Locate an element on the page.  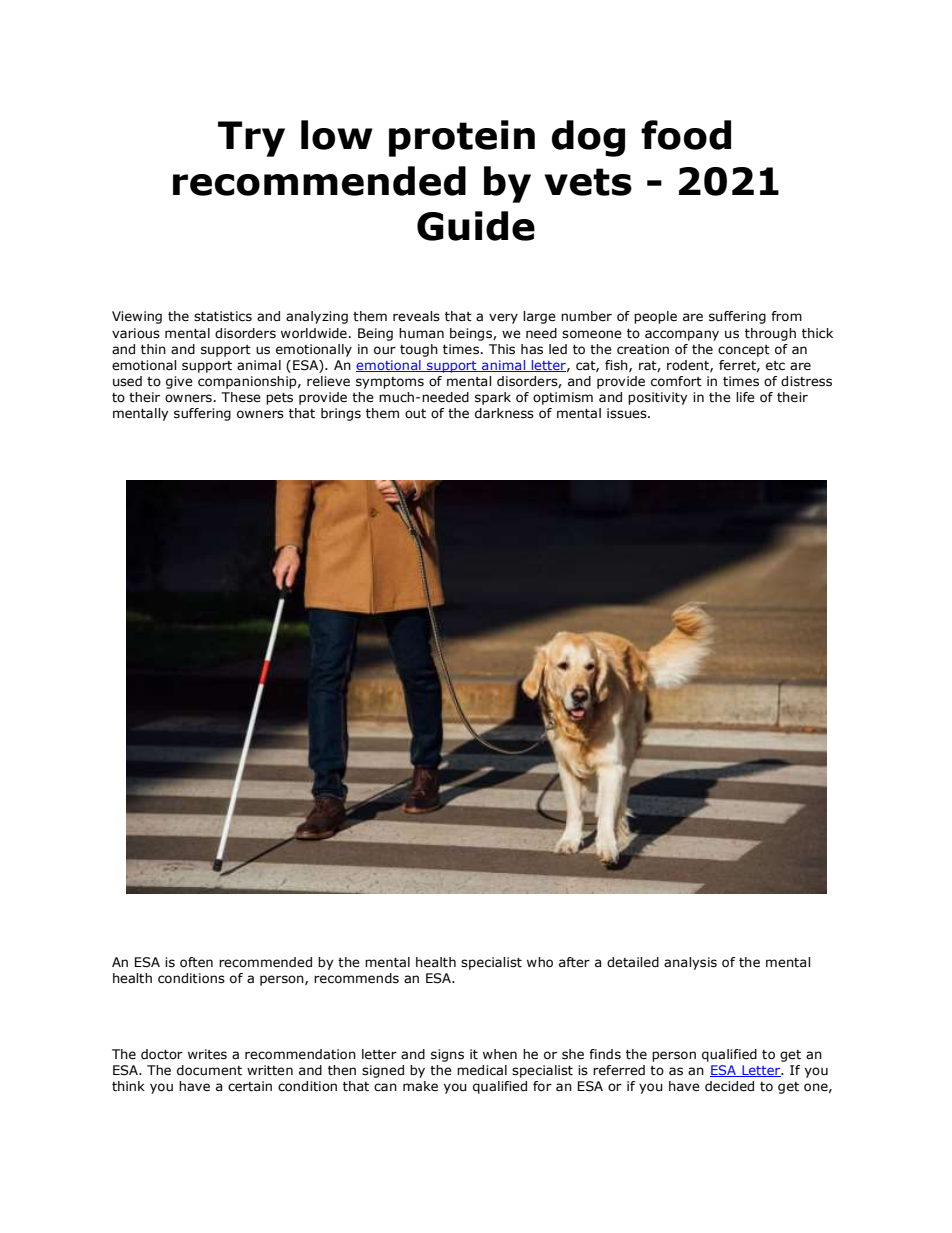
medical is located at coordinates (482, 1070).
